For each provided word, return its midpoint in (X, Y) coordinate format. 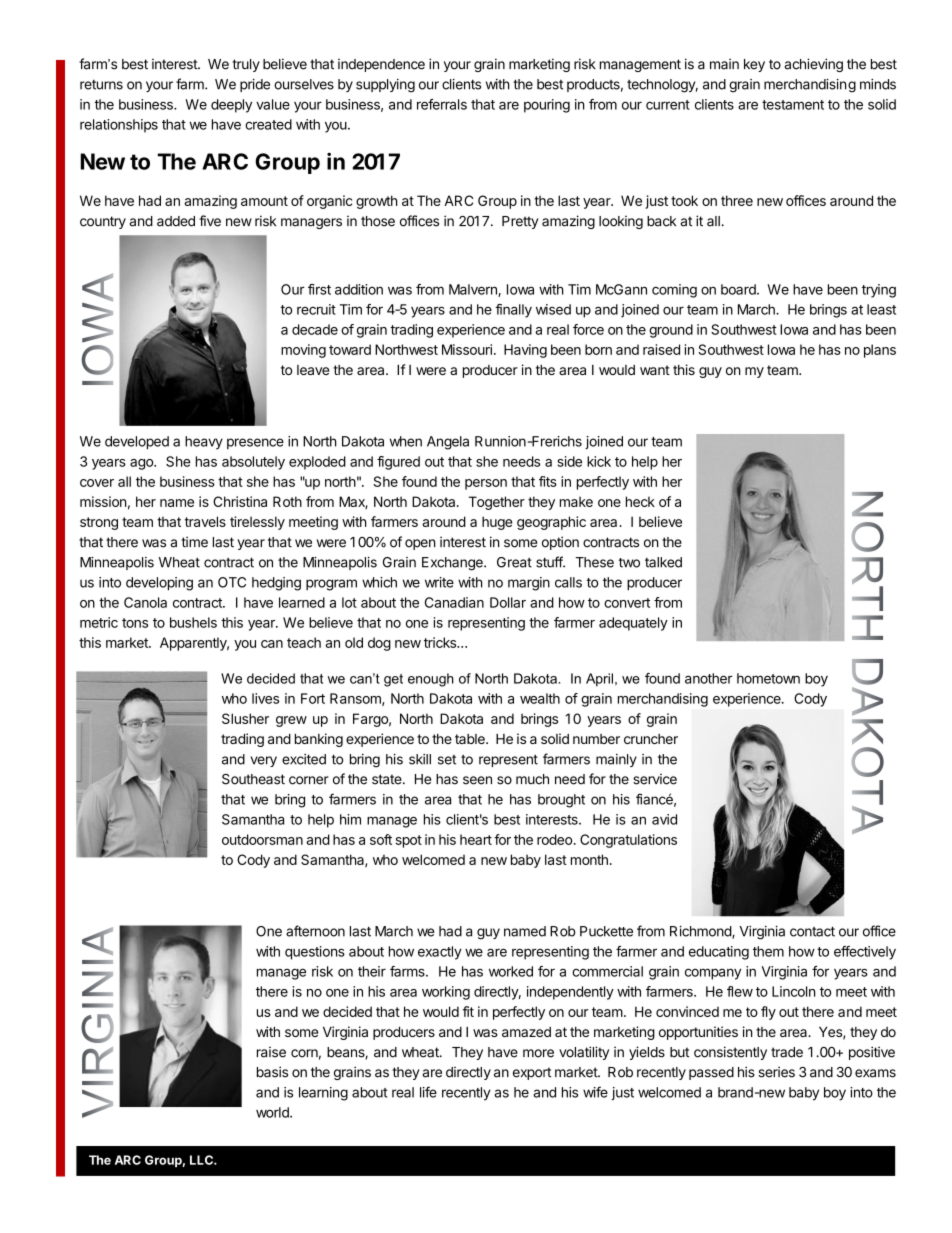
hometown (768, 678)
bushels (193, 622)
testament (793, 105)
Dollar (508, 602)
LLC (202, 1160)
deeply (231, 106)
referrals (442, 104)
